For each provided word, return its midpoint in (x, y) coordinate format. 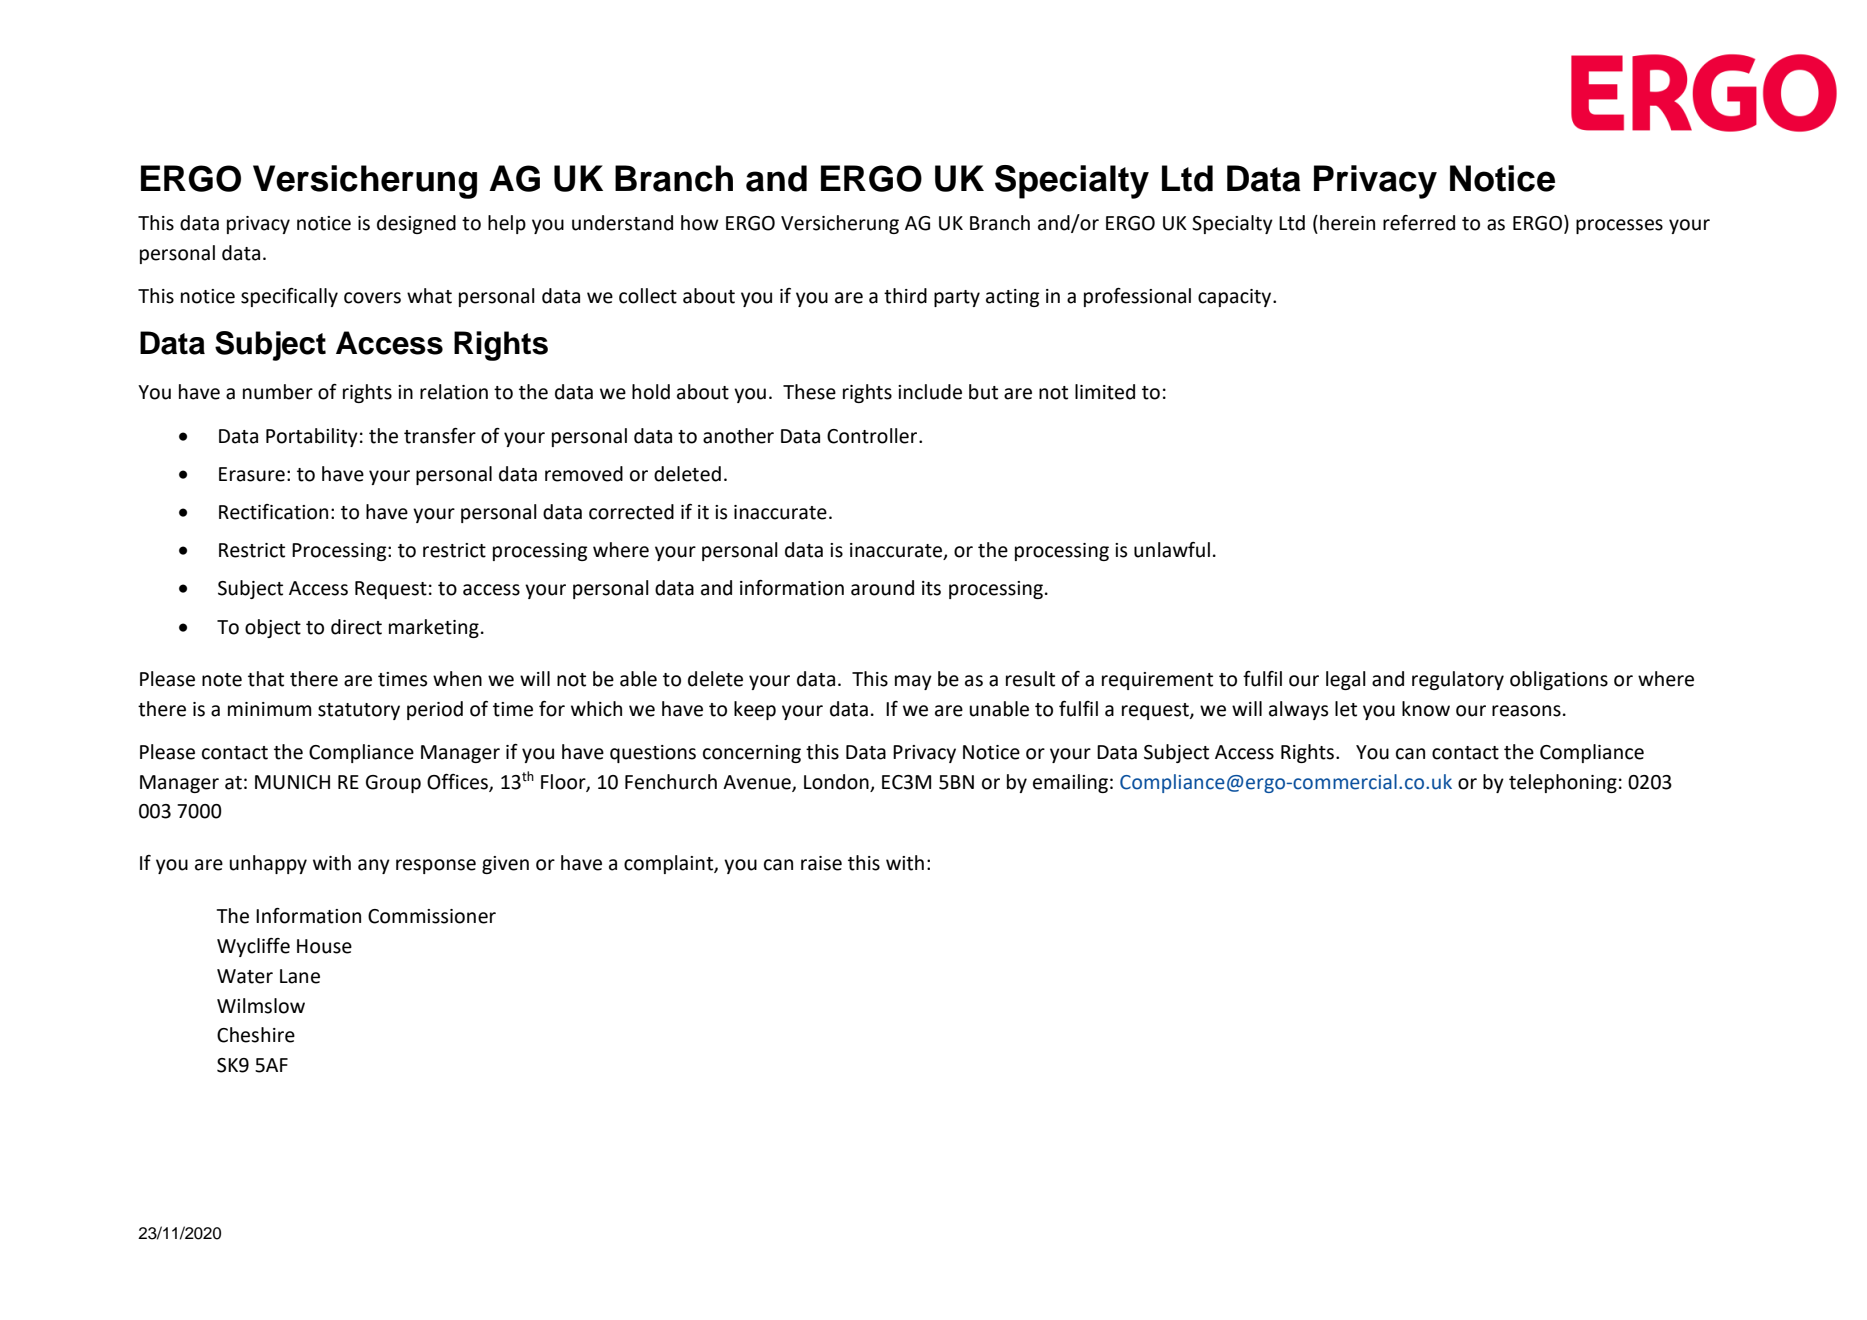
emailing (1070, 783)
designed (416, 224)
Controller (872, 436)
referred (1419, 223)
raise (821, 863)
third (905, 296)
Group (393, 784)
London (836, 782)
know (1426, 709)
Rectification (273, 512)
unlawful (1172, 550)
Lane (300, 976)
